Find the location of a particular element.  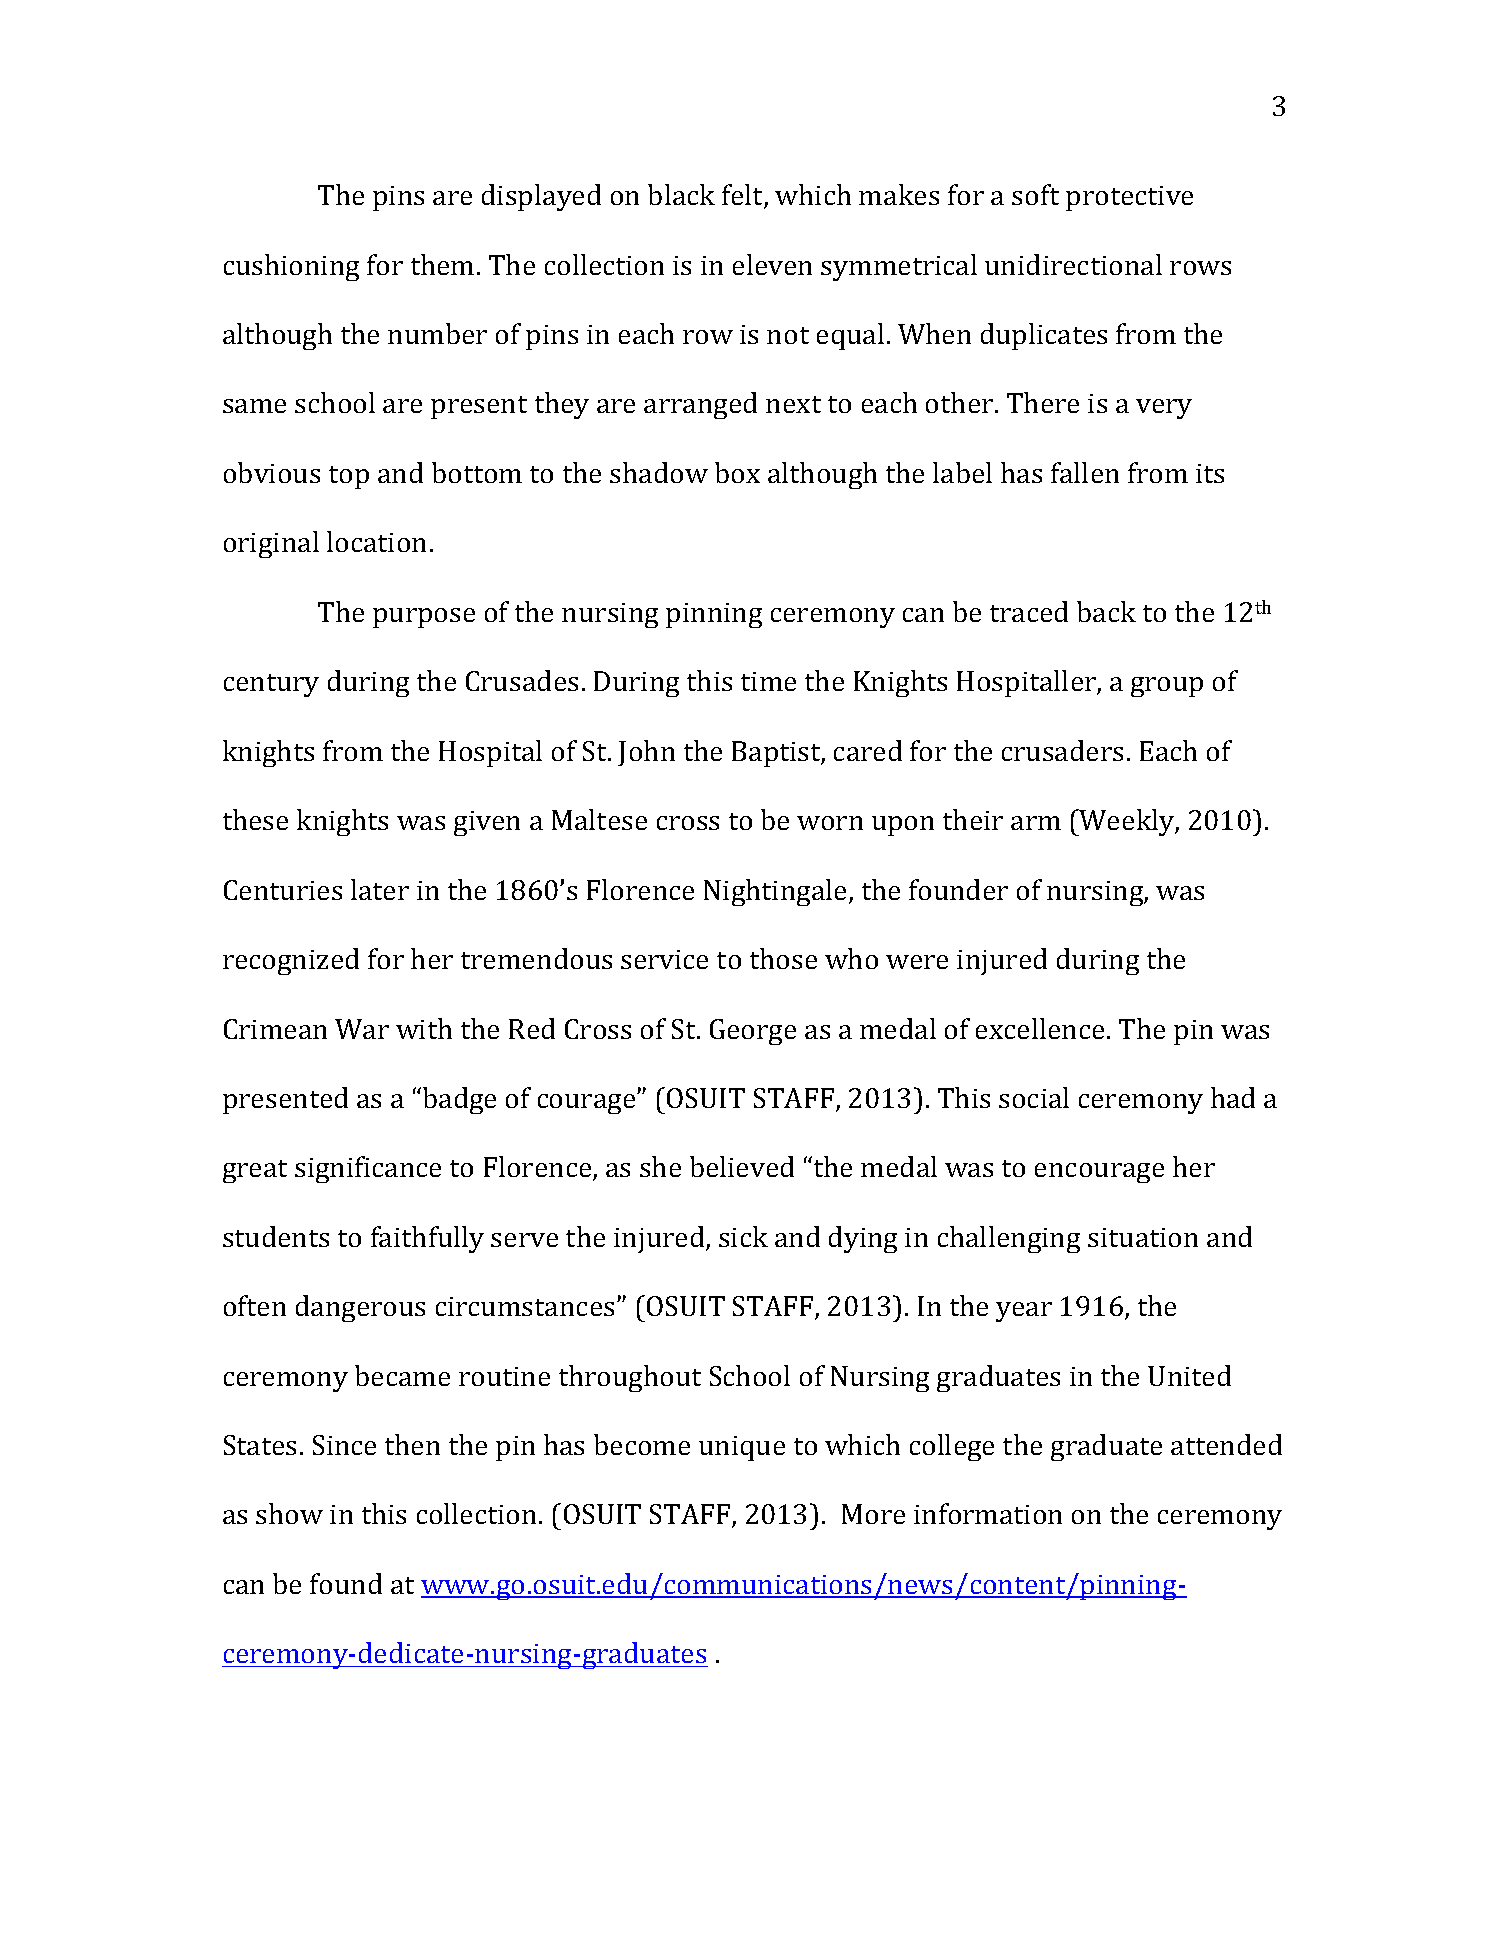

eleven is located at coordinates (772, 264).
